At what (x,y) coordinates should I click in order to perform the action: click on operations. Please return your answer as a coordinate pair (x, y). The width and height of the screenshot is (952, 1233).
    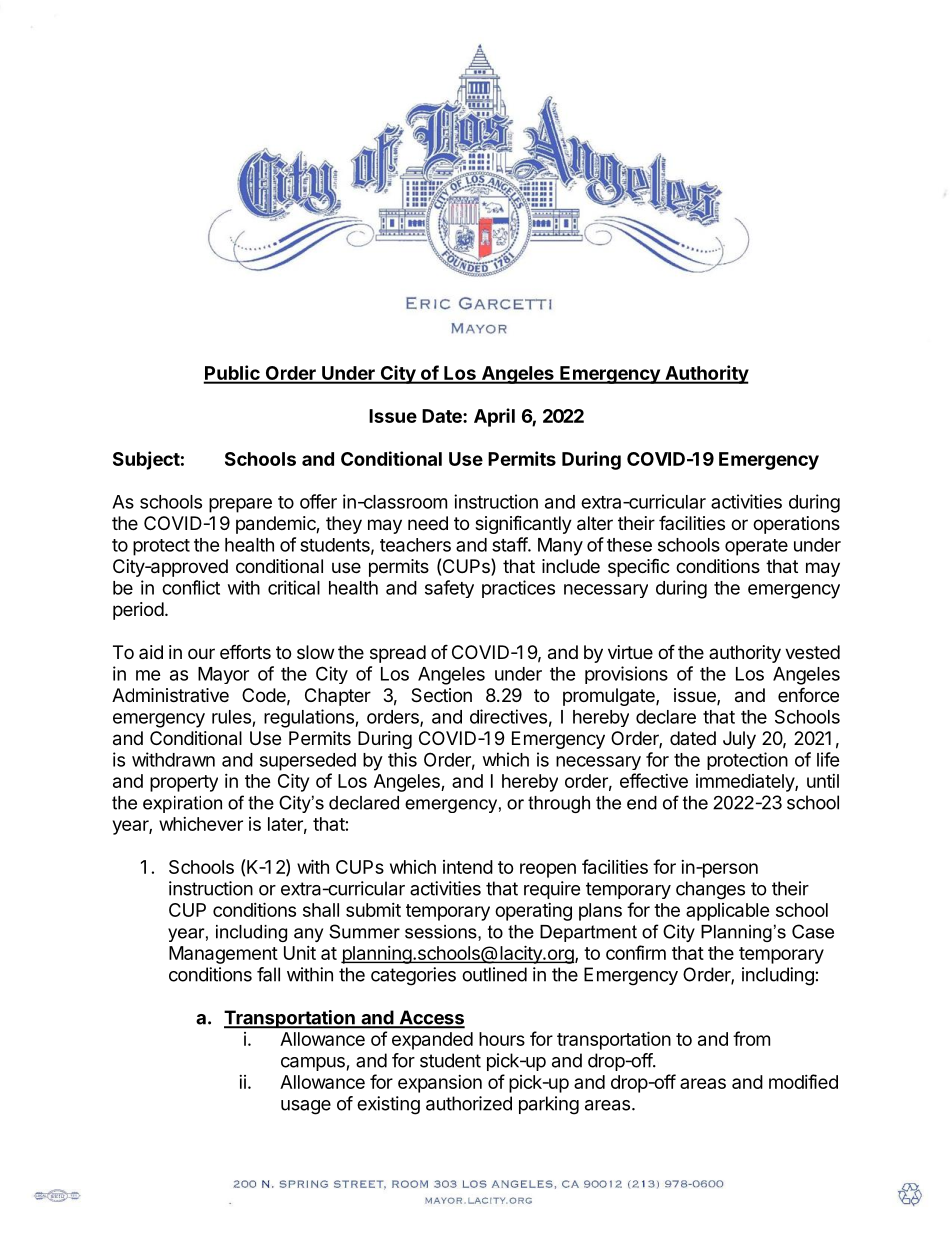
    Looking at the image, I should click on (796, 525).
